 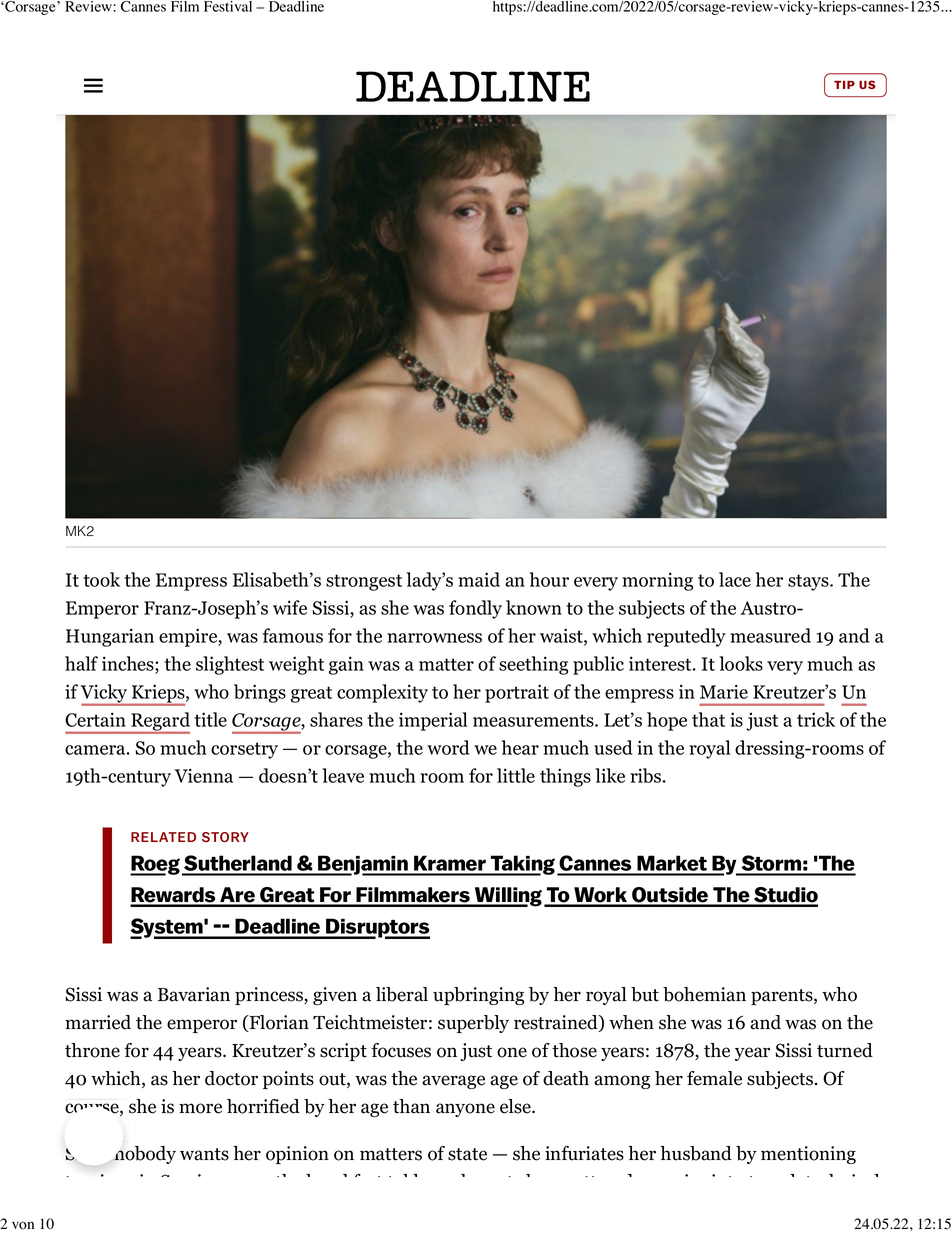 I want to click on took, so click(x=101, y=579).
